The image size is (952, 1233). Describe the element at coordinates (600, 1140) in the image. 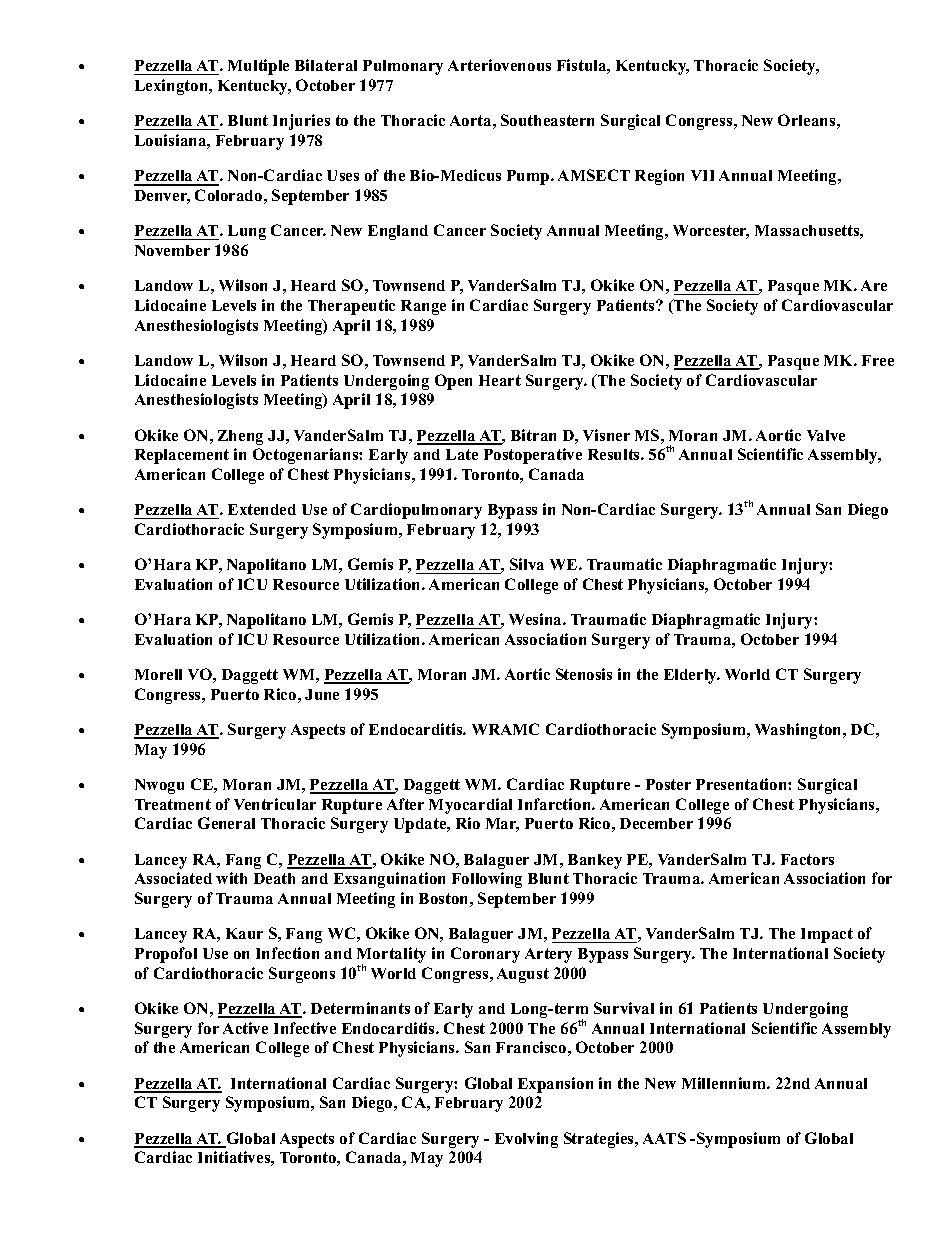

I see `Strategies` at that location.
